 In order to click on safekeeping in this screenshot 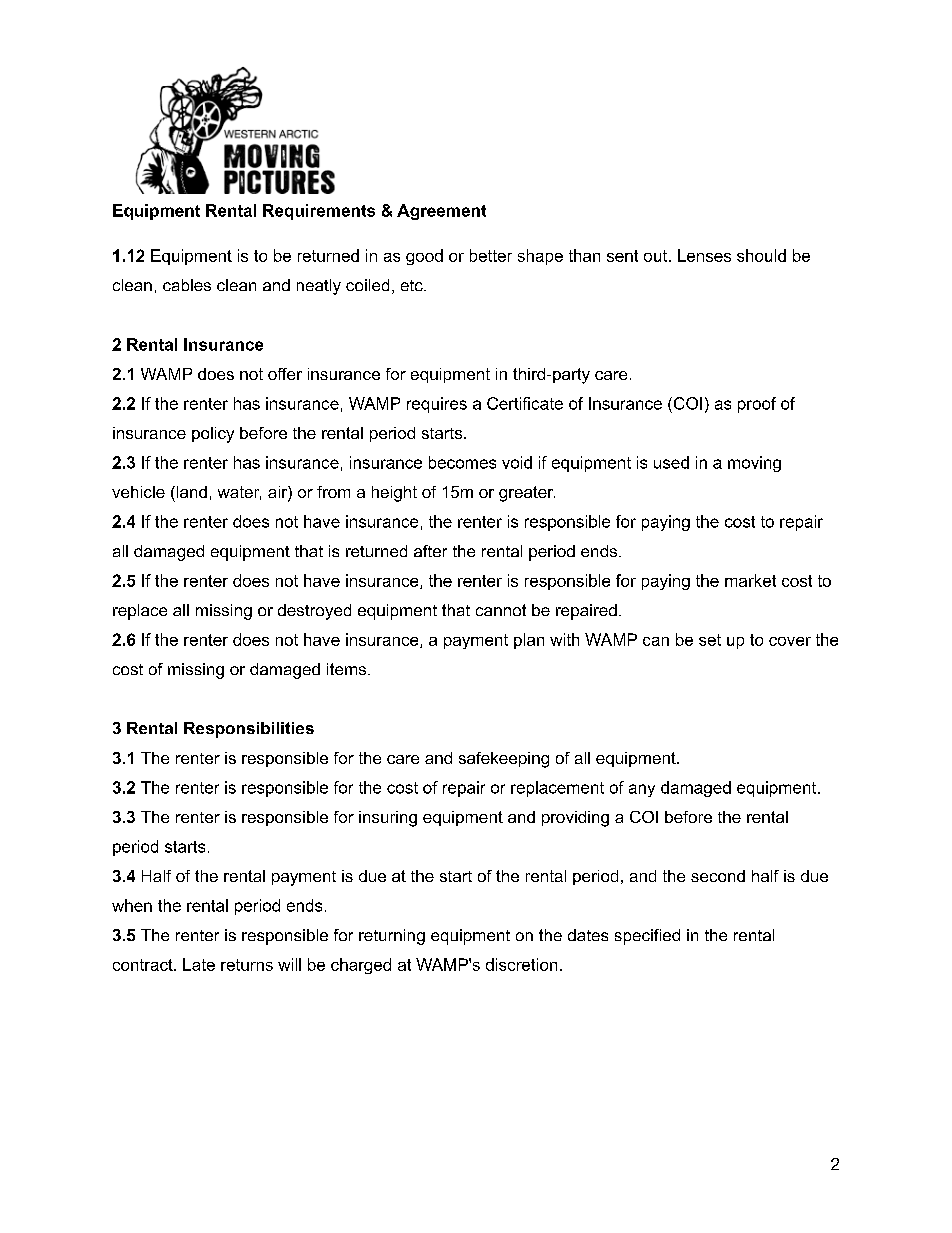, I will do `click(504, 760)`.
